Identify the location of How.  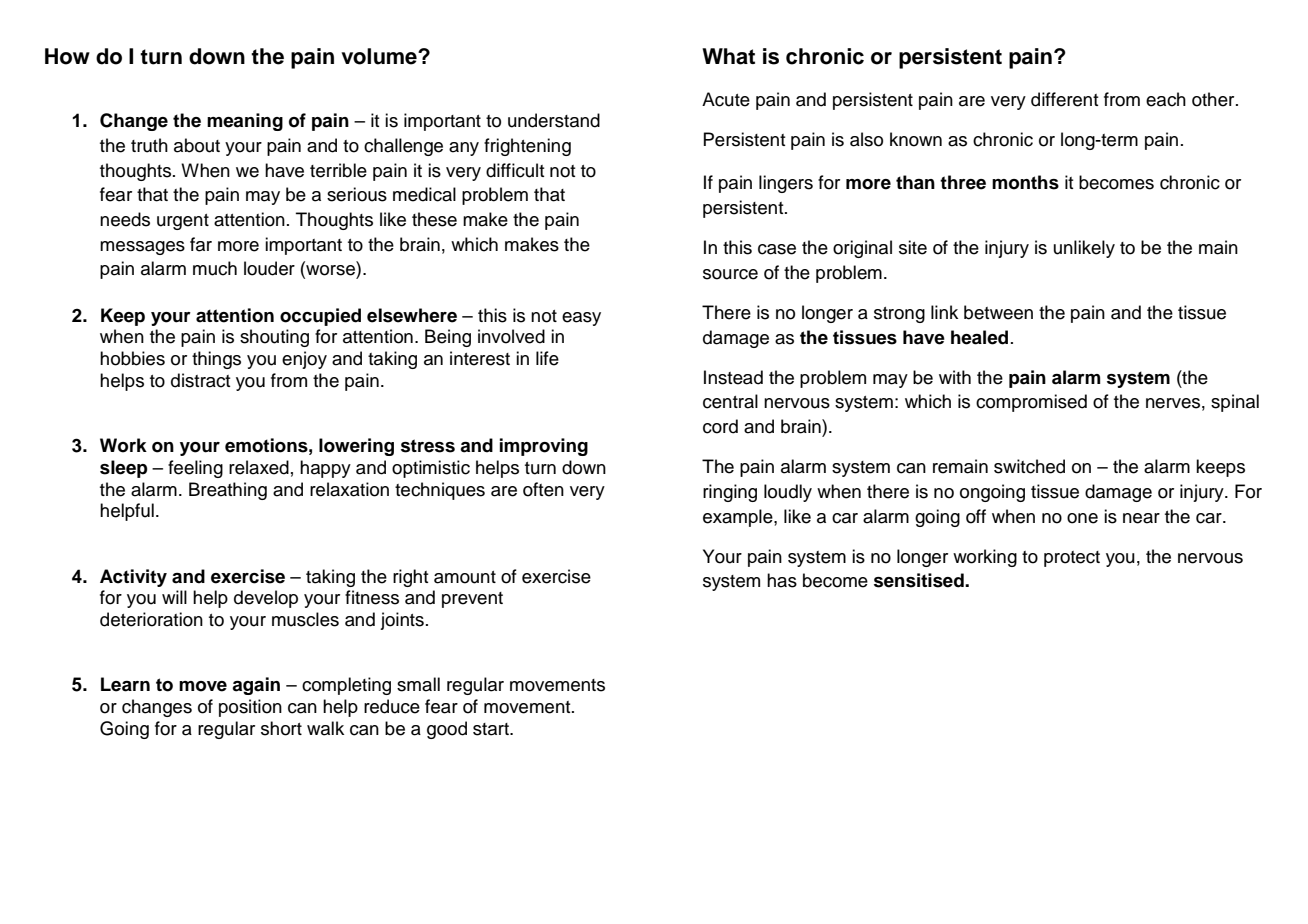
(67, 56).
